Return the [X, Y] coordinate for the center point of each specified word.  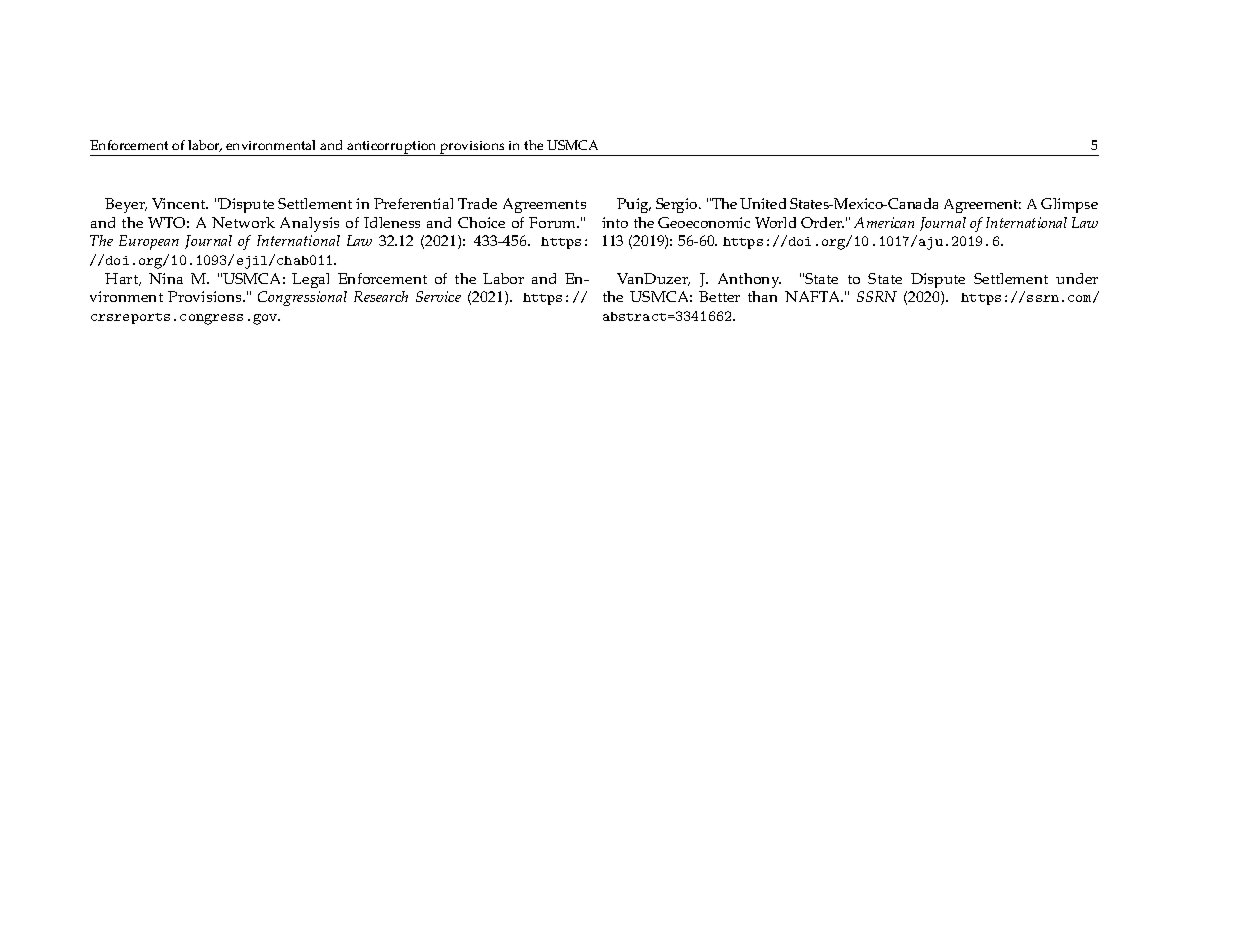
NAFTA [813, 296]
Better [719, 296]
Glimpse [1069, 205]
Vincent [180, 203]
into [615, 222]
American [884, 222]
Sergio [678, 205]
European [149, 242]
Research [381, 296]
